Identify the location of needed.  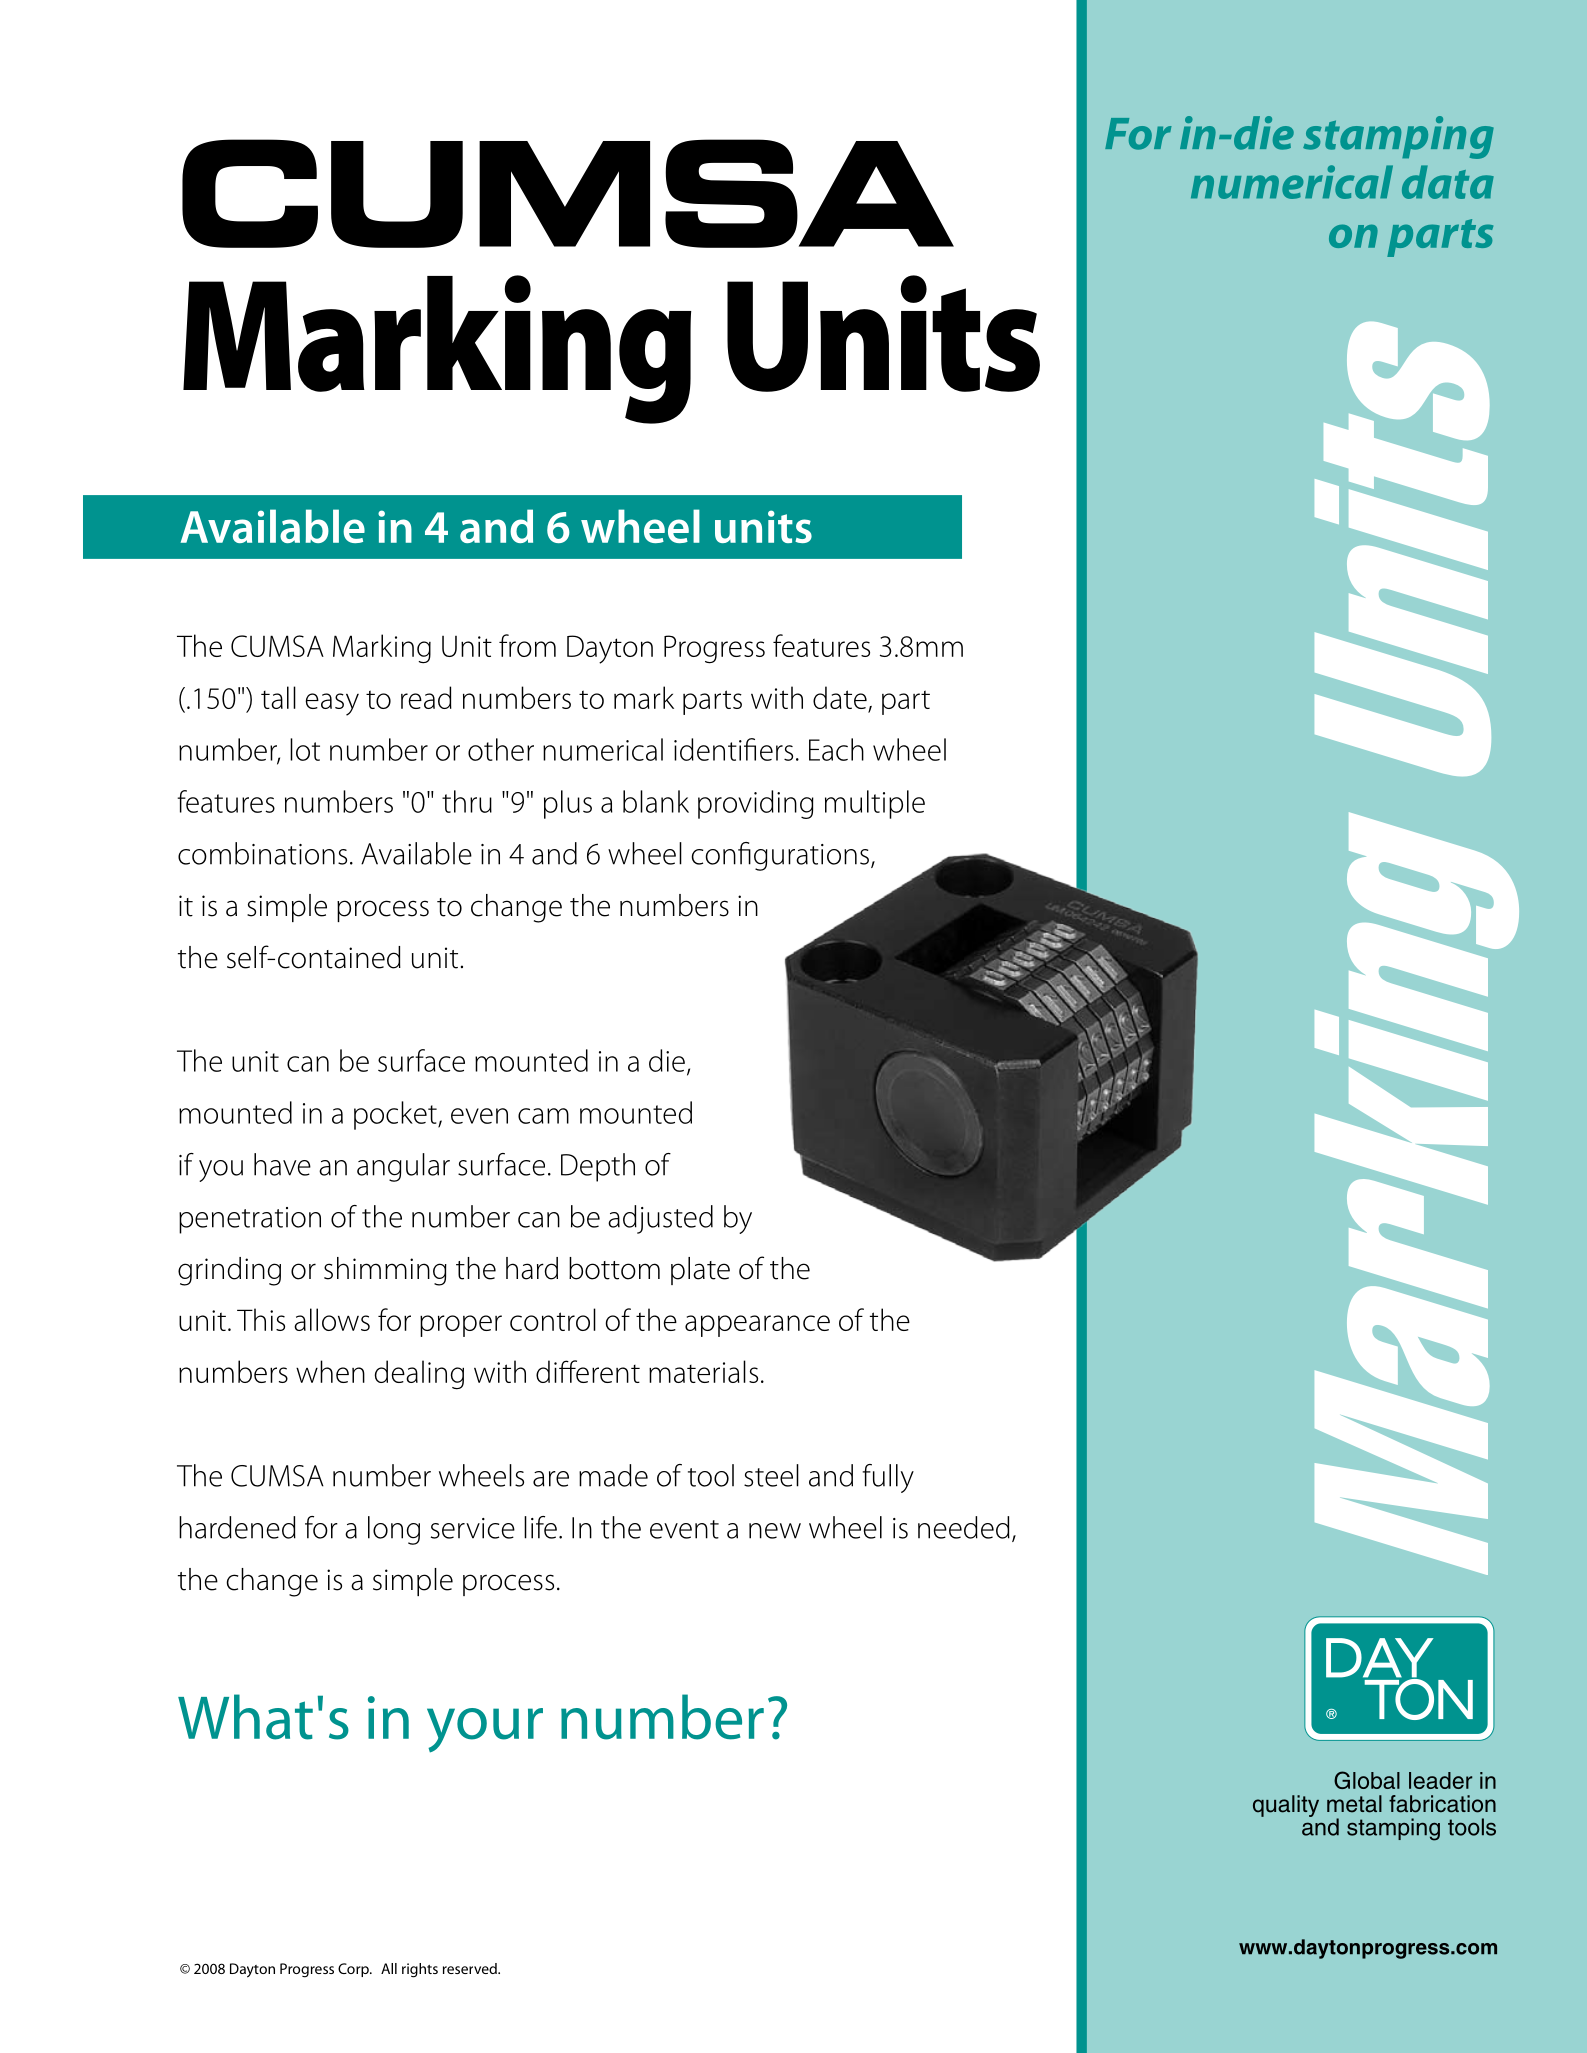
(964, 1527).
